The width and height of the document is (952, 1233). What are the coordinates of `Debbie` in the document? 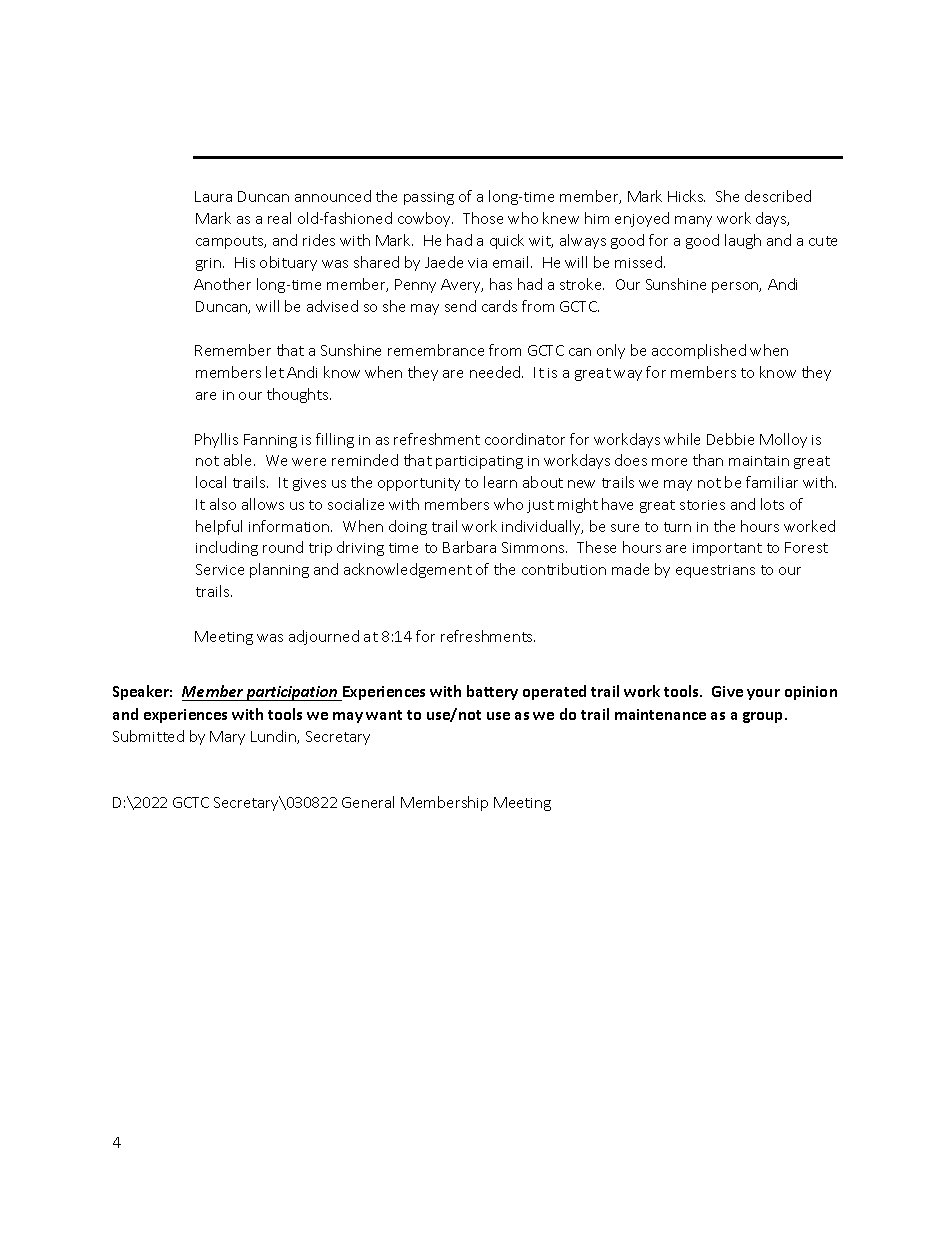 It's located at (730, 439).
